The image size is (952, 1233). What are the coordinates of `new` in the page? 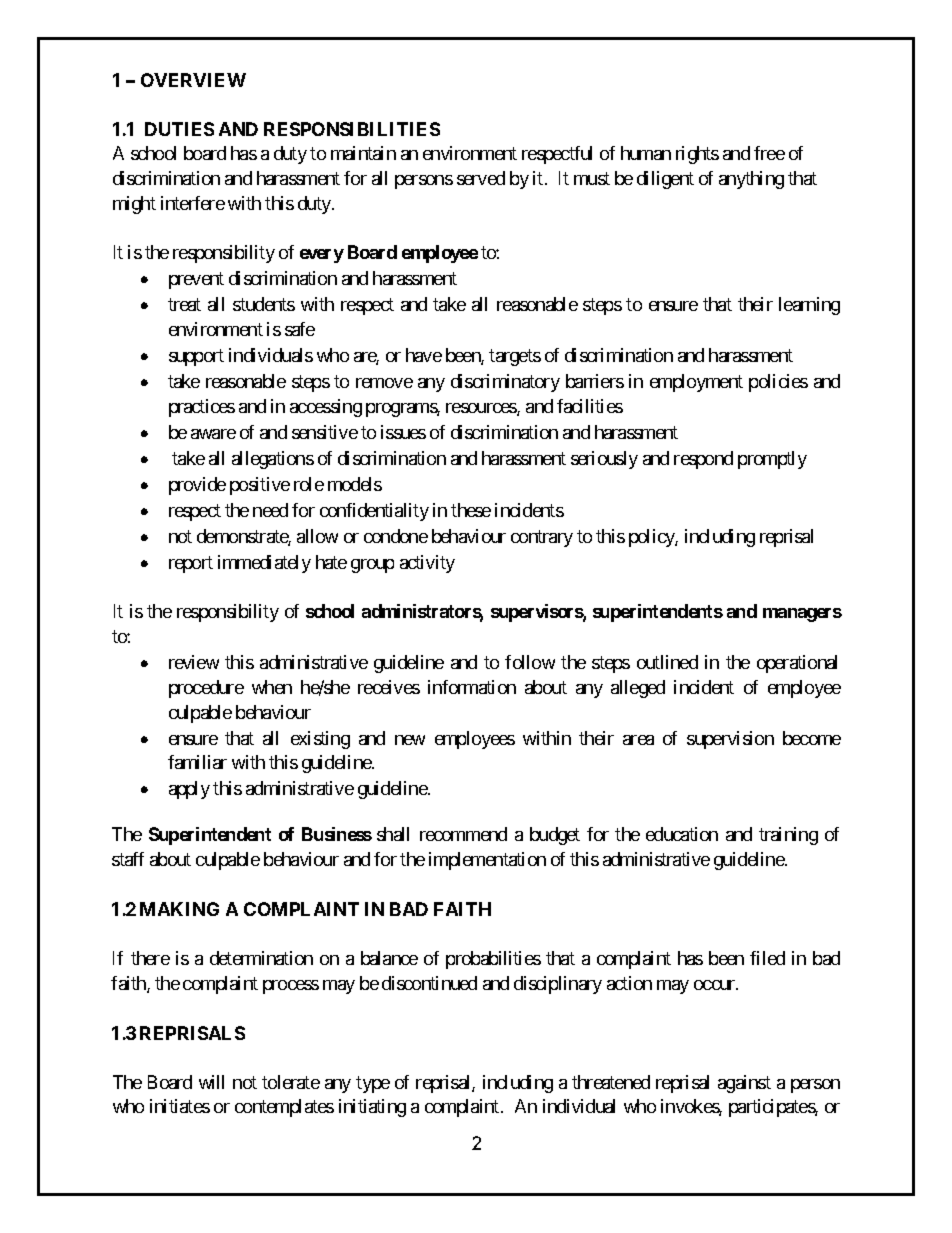 It's located at (410, 740).
